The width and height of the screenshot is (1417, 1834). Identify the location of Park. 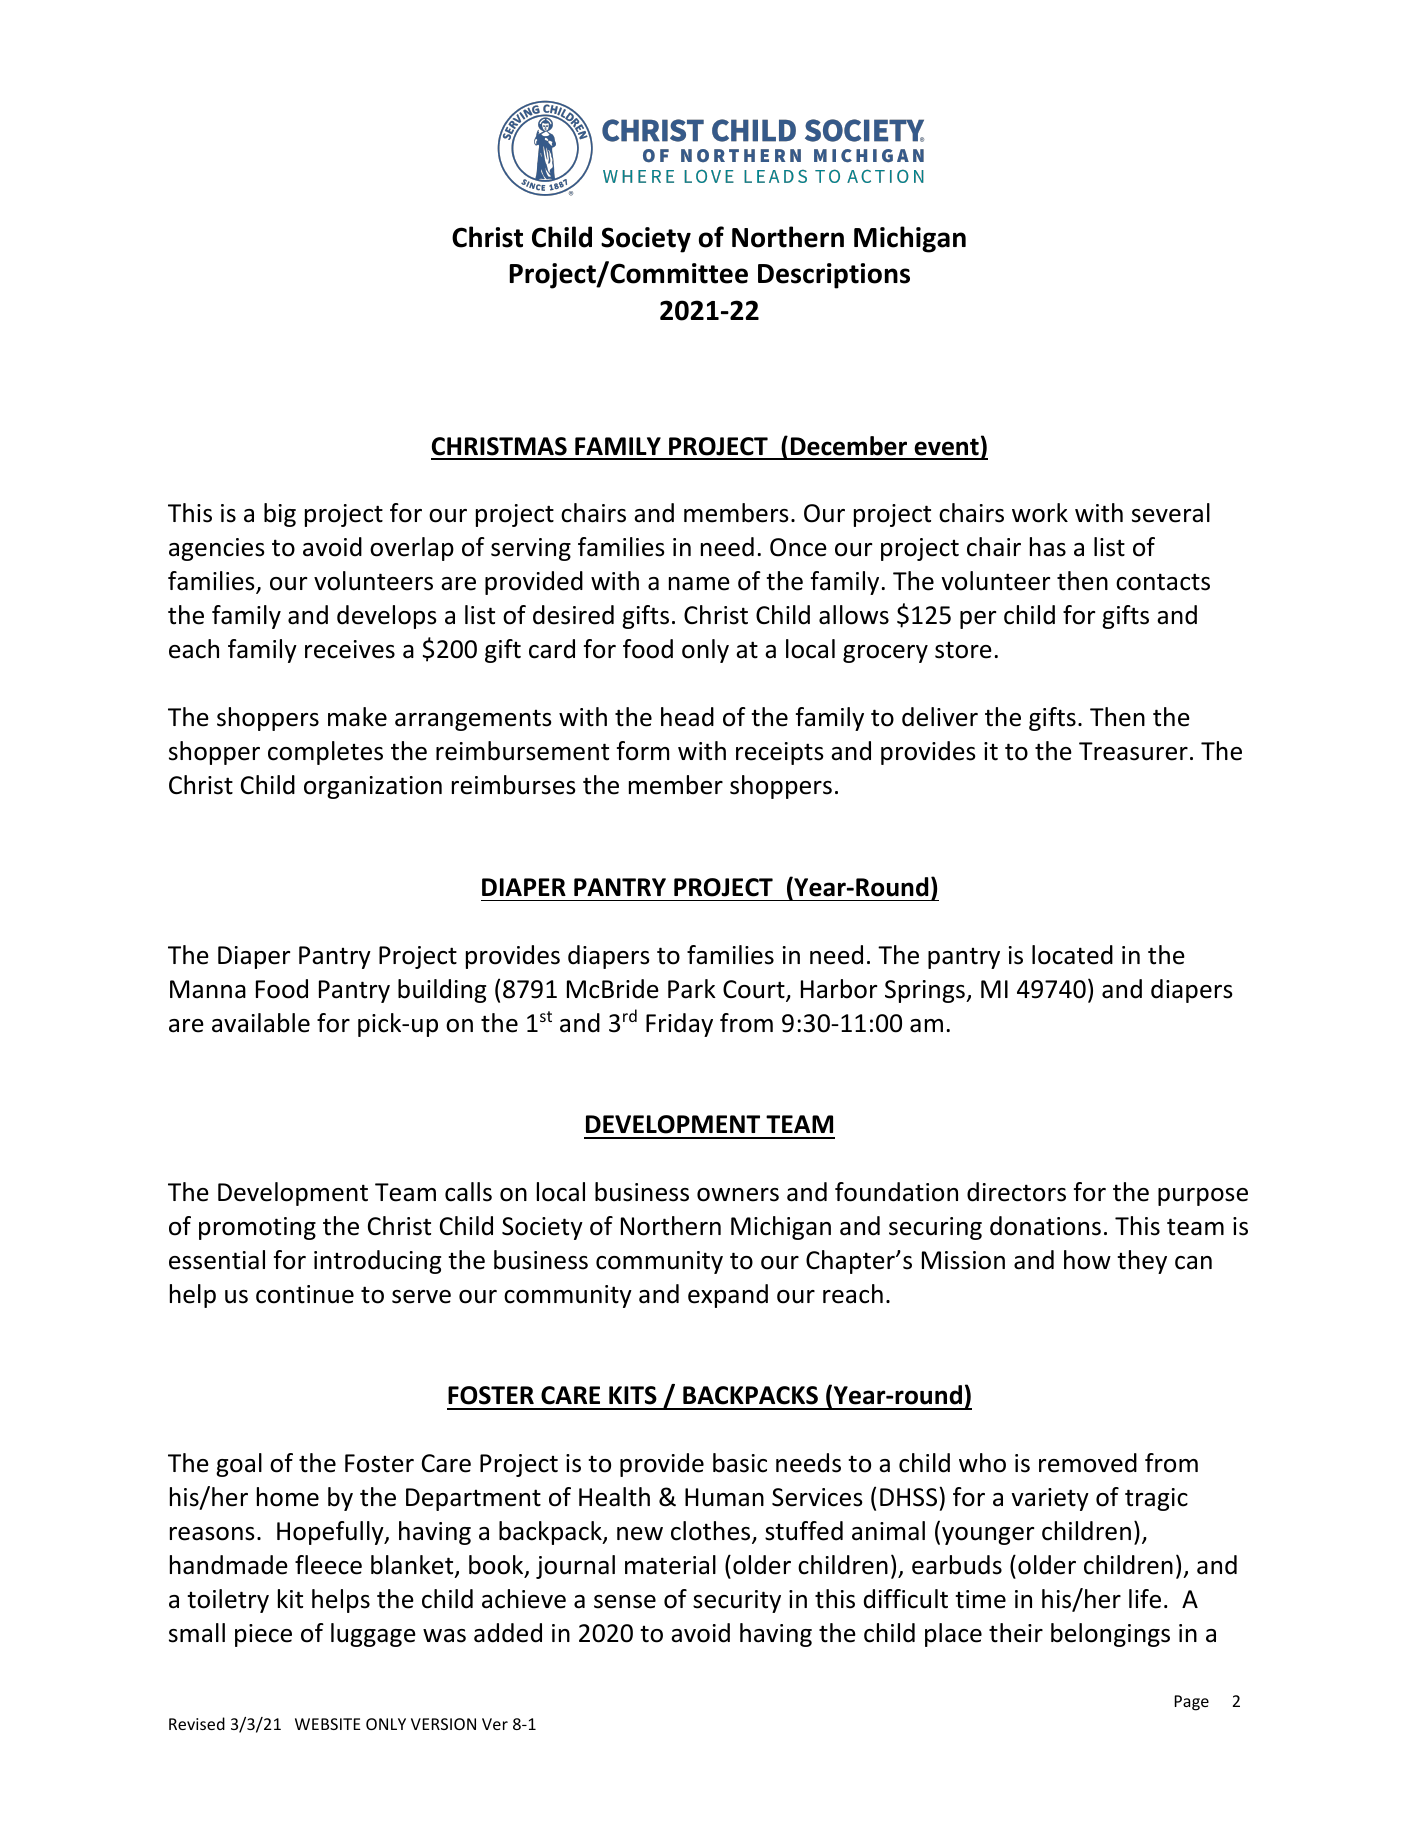
(692, 989).
